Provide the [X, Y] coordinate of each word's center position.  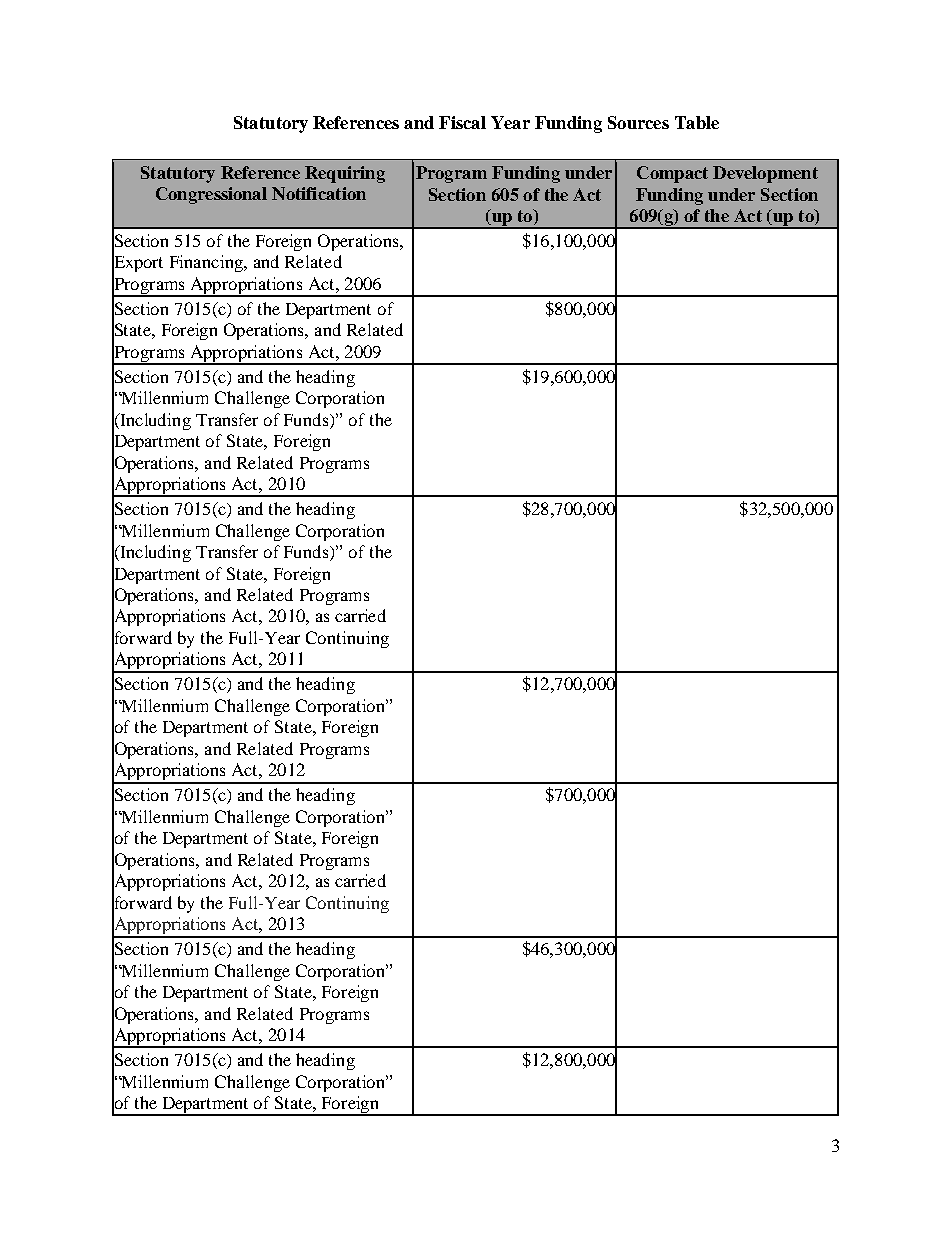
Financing [208, 263]
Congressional [211, 195]
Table [697, 122]
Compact [672, 174]
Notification [319, 193]
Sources [638, 122]
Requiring [345, 174]
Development [765, 174]
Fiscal [462, 122]
